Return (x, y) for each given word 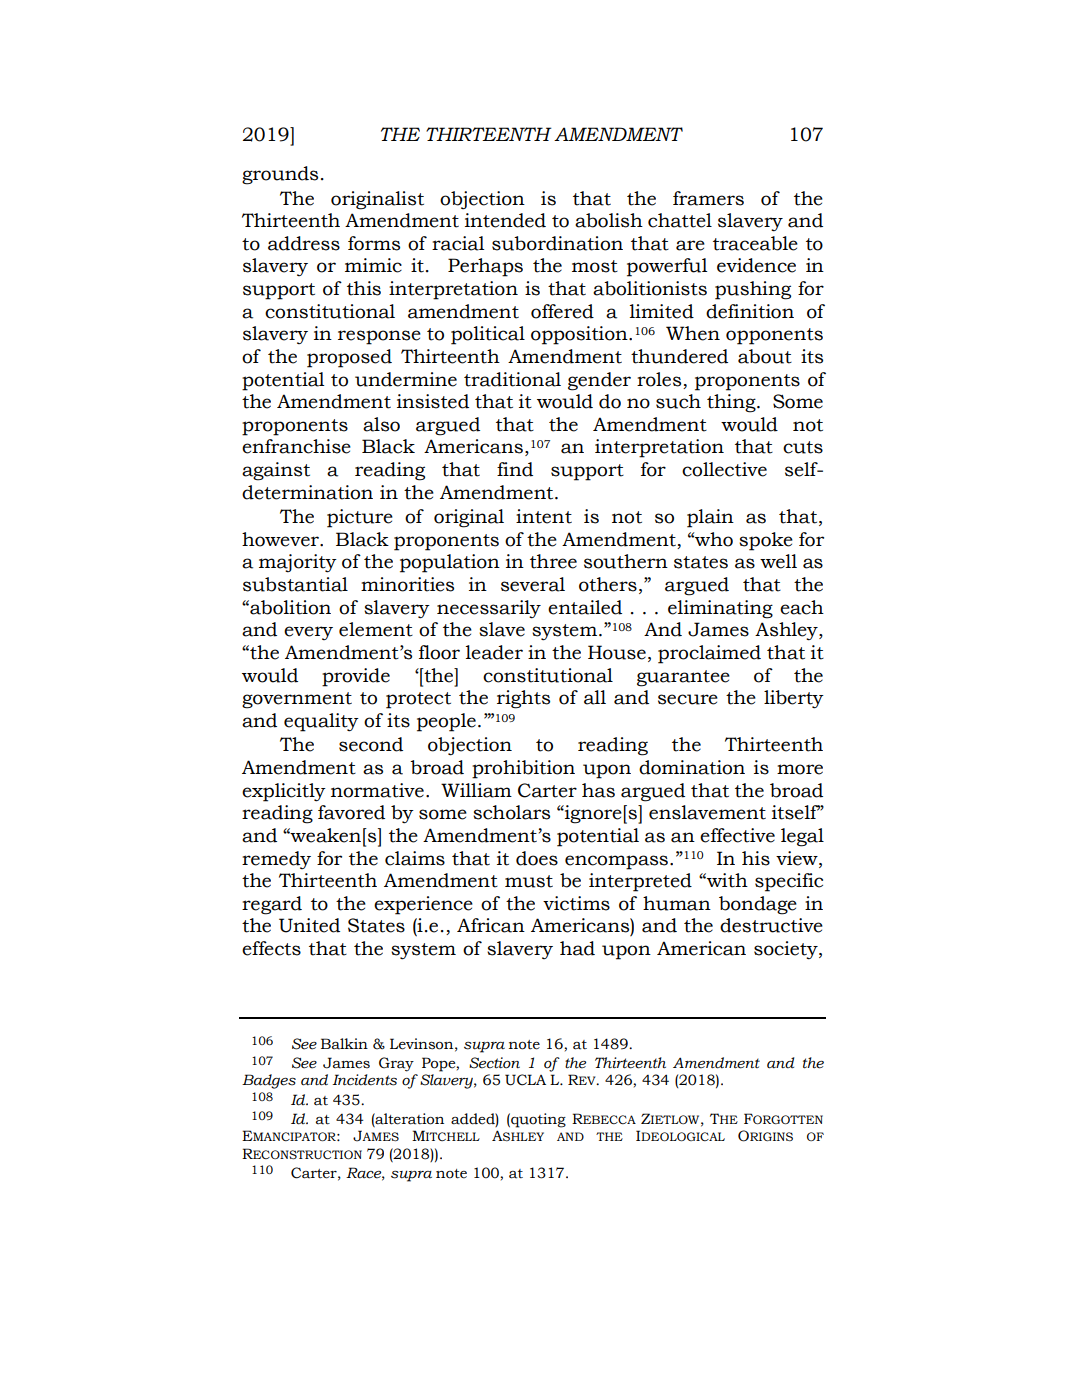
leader (494, 652)
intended (505, 220)
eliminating (720, 609)
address (304, 243)
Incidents (364, 1080)
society (787, 950)
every (308, 633)
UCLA (525, 1080)
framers (708, 198)
